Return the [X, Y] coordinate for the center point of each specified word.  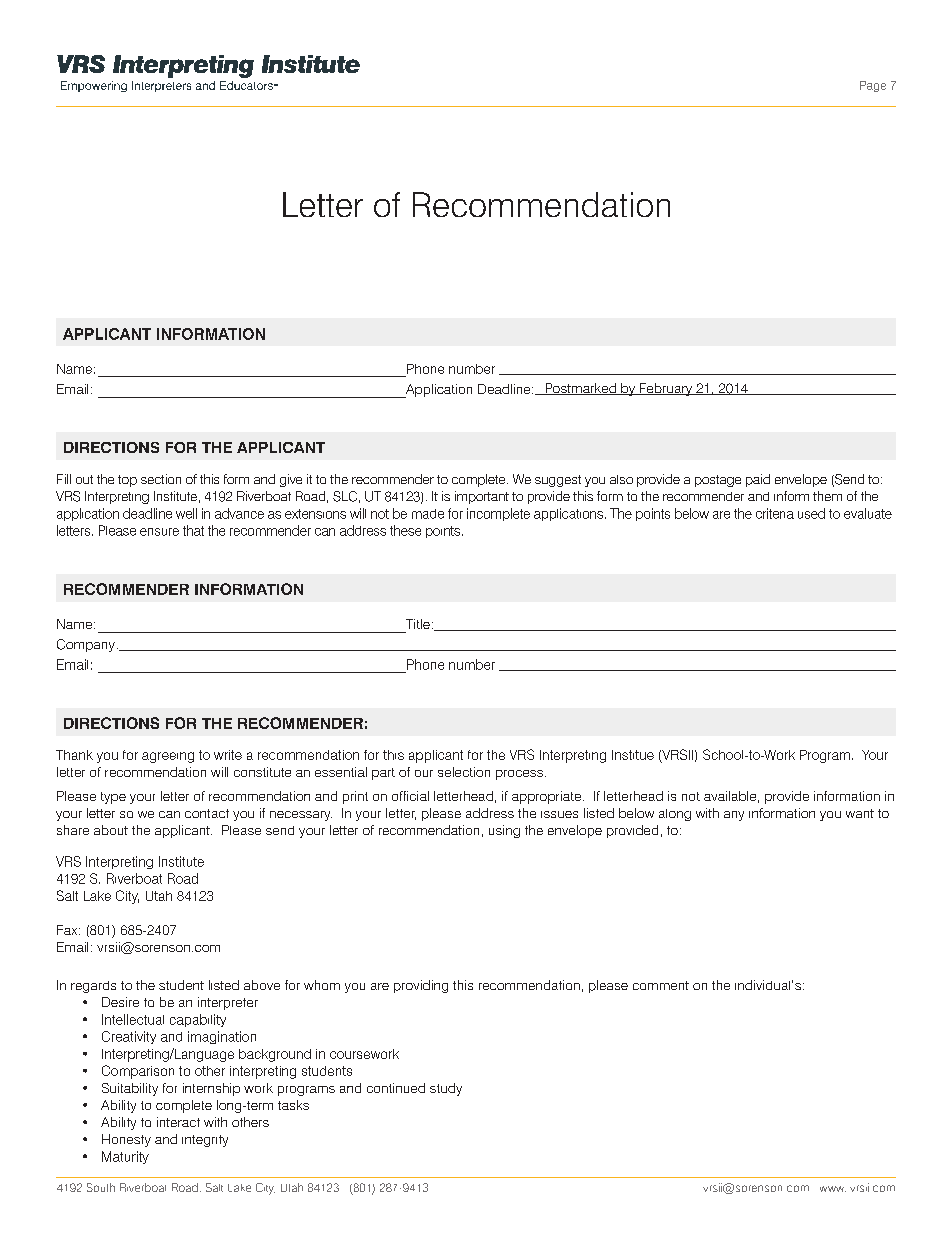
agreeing [168, 757]
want [860, 813]
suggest [558, 481]
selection [464, 772]
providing [421, 986]
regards [93, 987]
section [161, 479]
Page [873, 86]
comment [661, 985]
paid [758, 480]
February [666, 389]
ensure [159, 532]
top [127, 481]
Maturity [125, 1157]
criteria [775, 513]
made [428, 514]
